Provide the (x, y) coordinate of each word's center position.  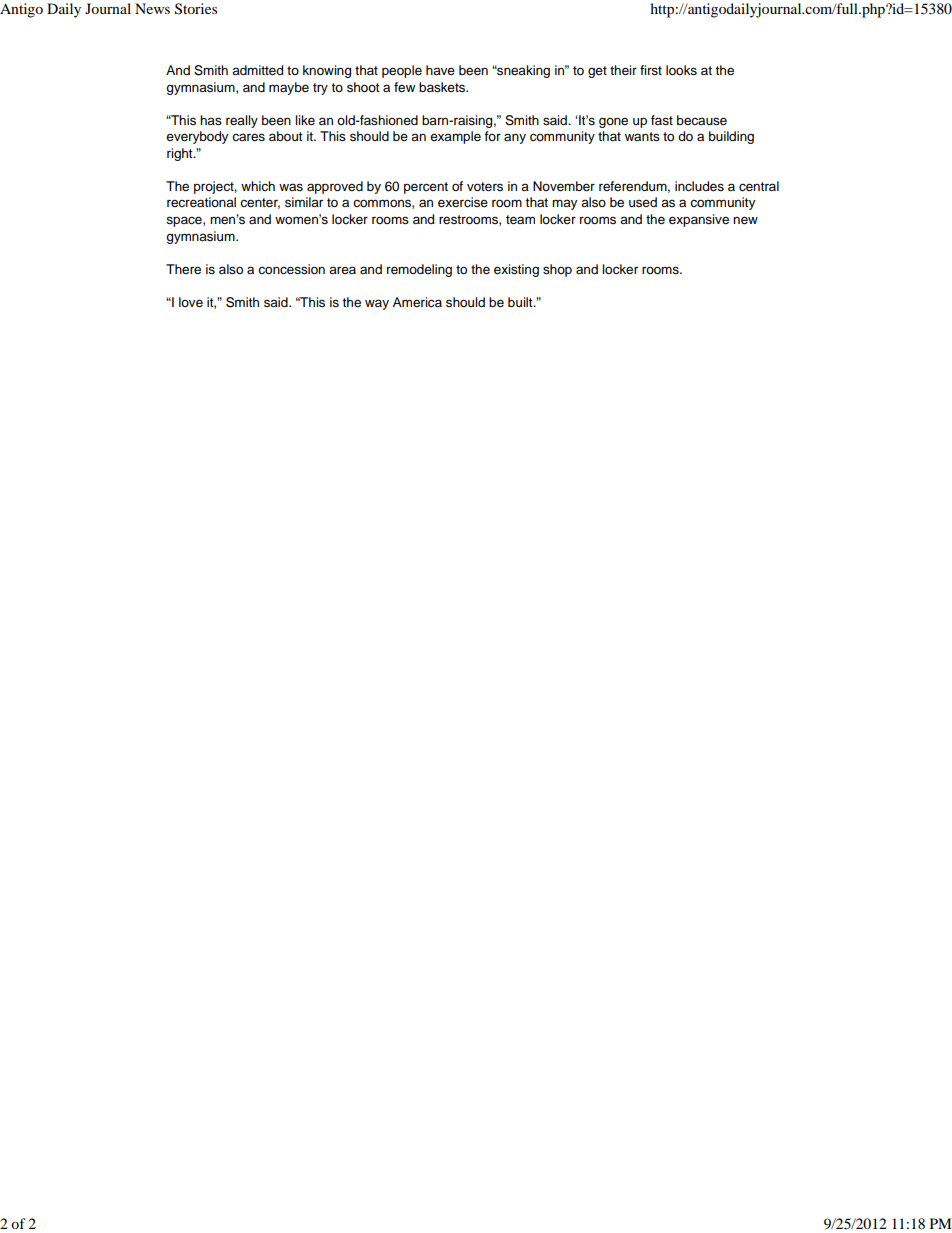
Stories (196, 9)
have (440, 70)
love (191, 302)
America (417, 302)
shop (557, 270)
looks (681, 70)
